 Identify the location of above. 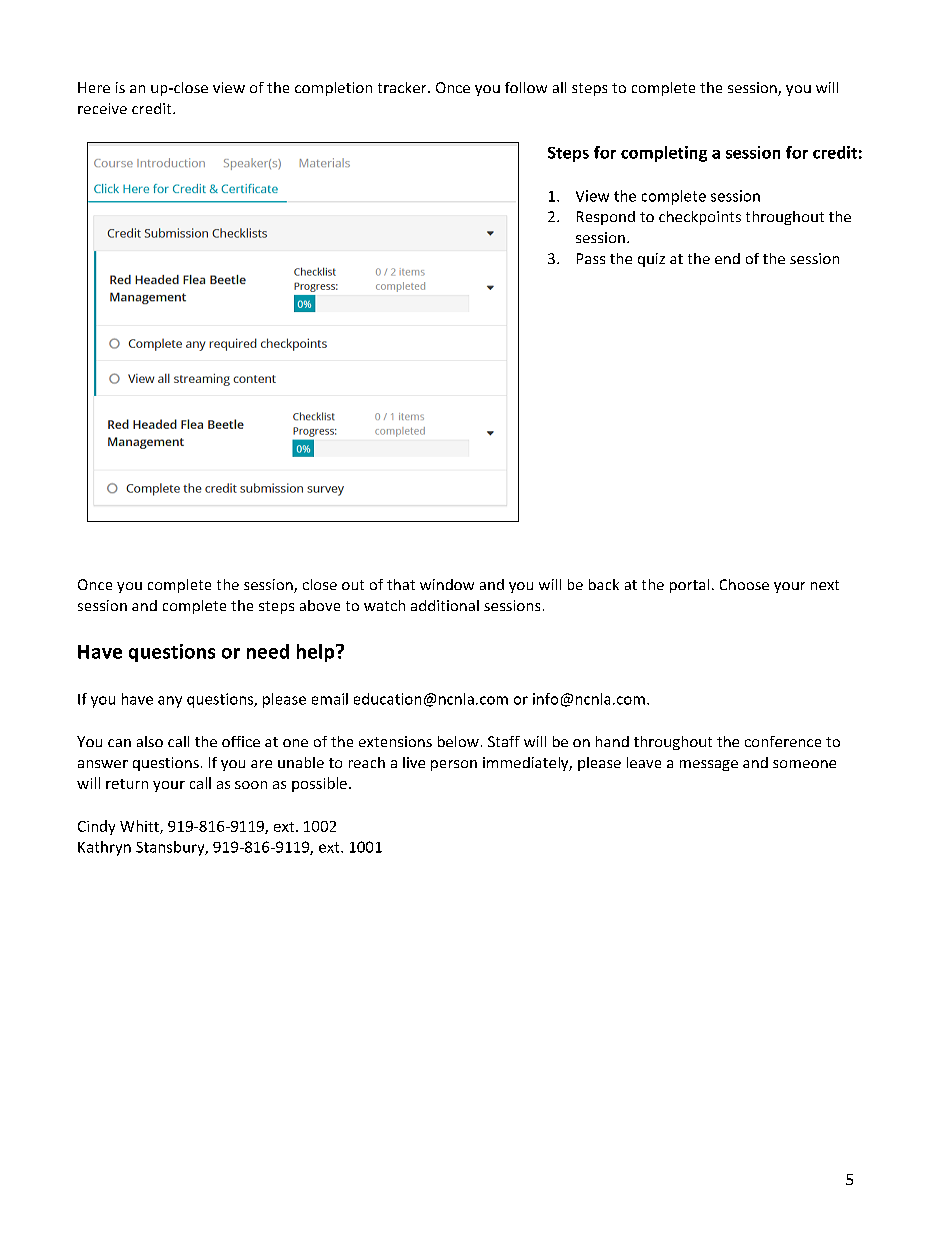
(320, 605).
